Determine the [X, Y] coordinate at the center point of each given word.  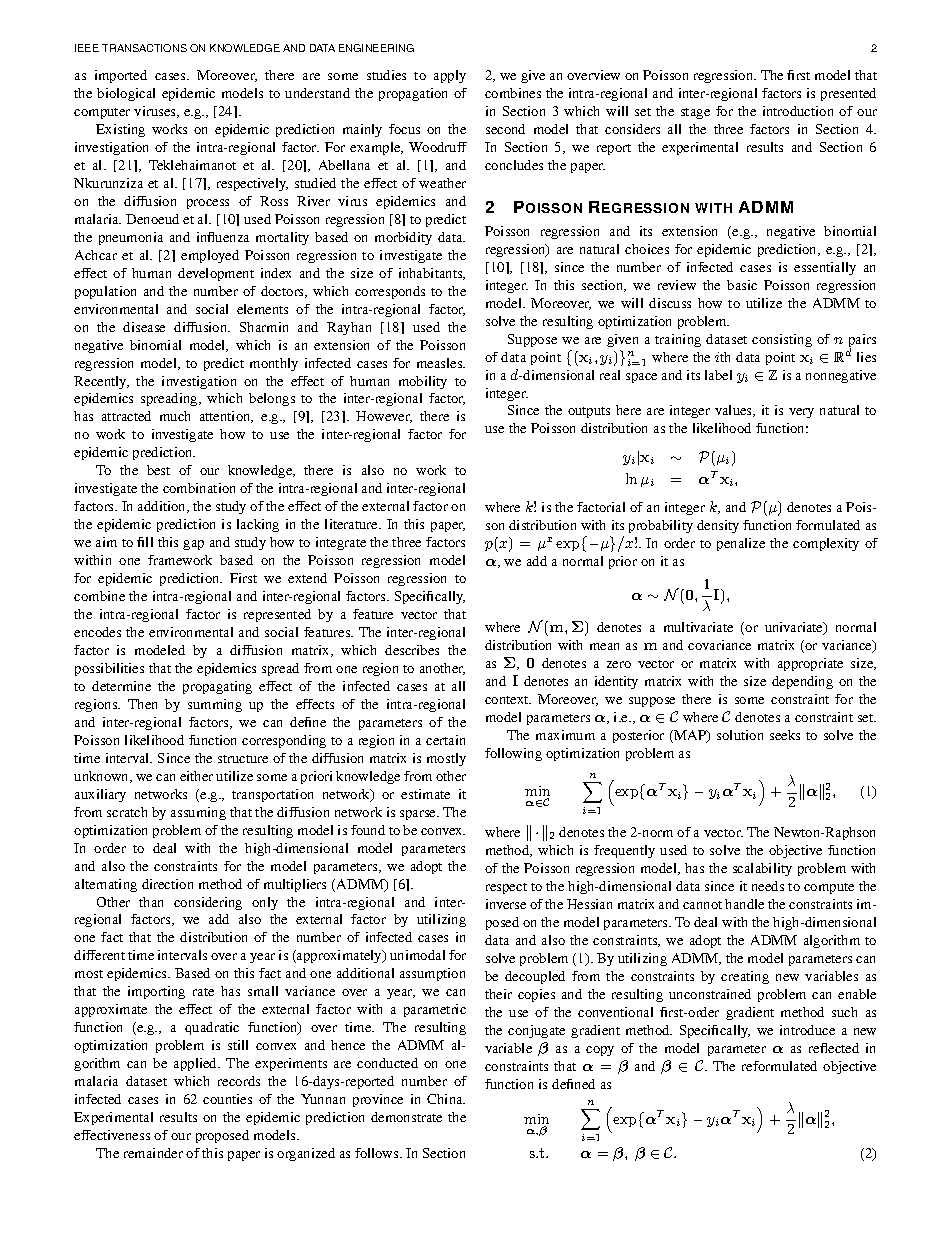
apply [450, 76]
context [508, 700]
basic [742, 285]
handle [744, 904]
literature [352, 524]
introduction [798, 111]
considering [208, 903]
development [216, 274]
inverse [506, 904]
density [718, 526]
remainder [153, 1153]
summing [215, 705]
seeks [785, 735]
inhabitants [432, 274]
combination [199, 488]
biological [126, 94]
